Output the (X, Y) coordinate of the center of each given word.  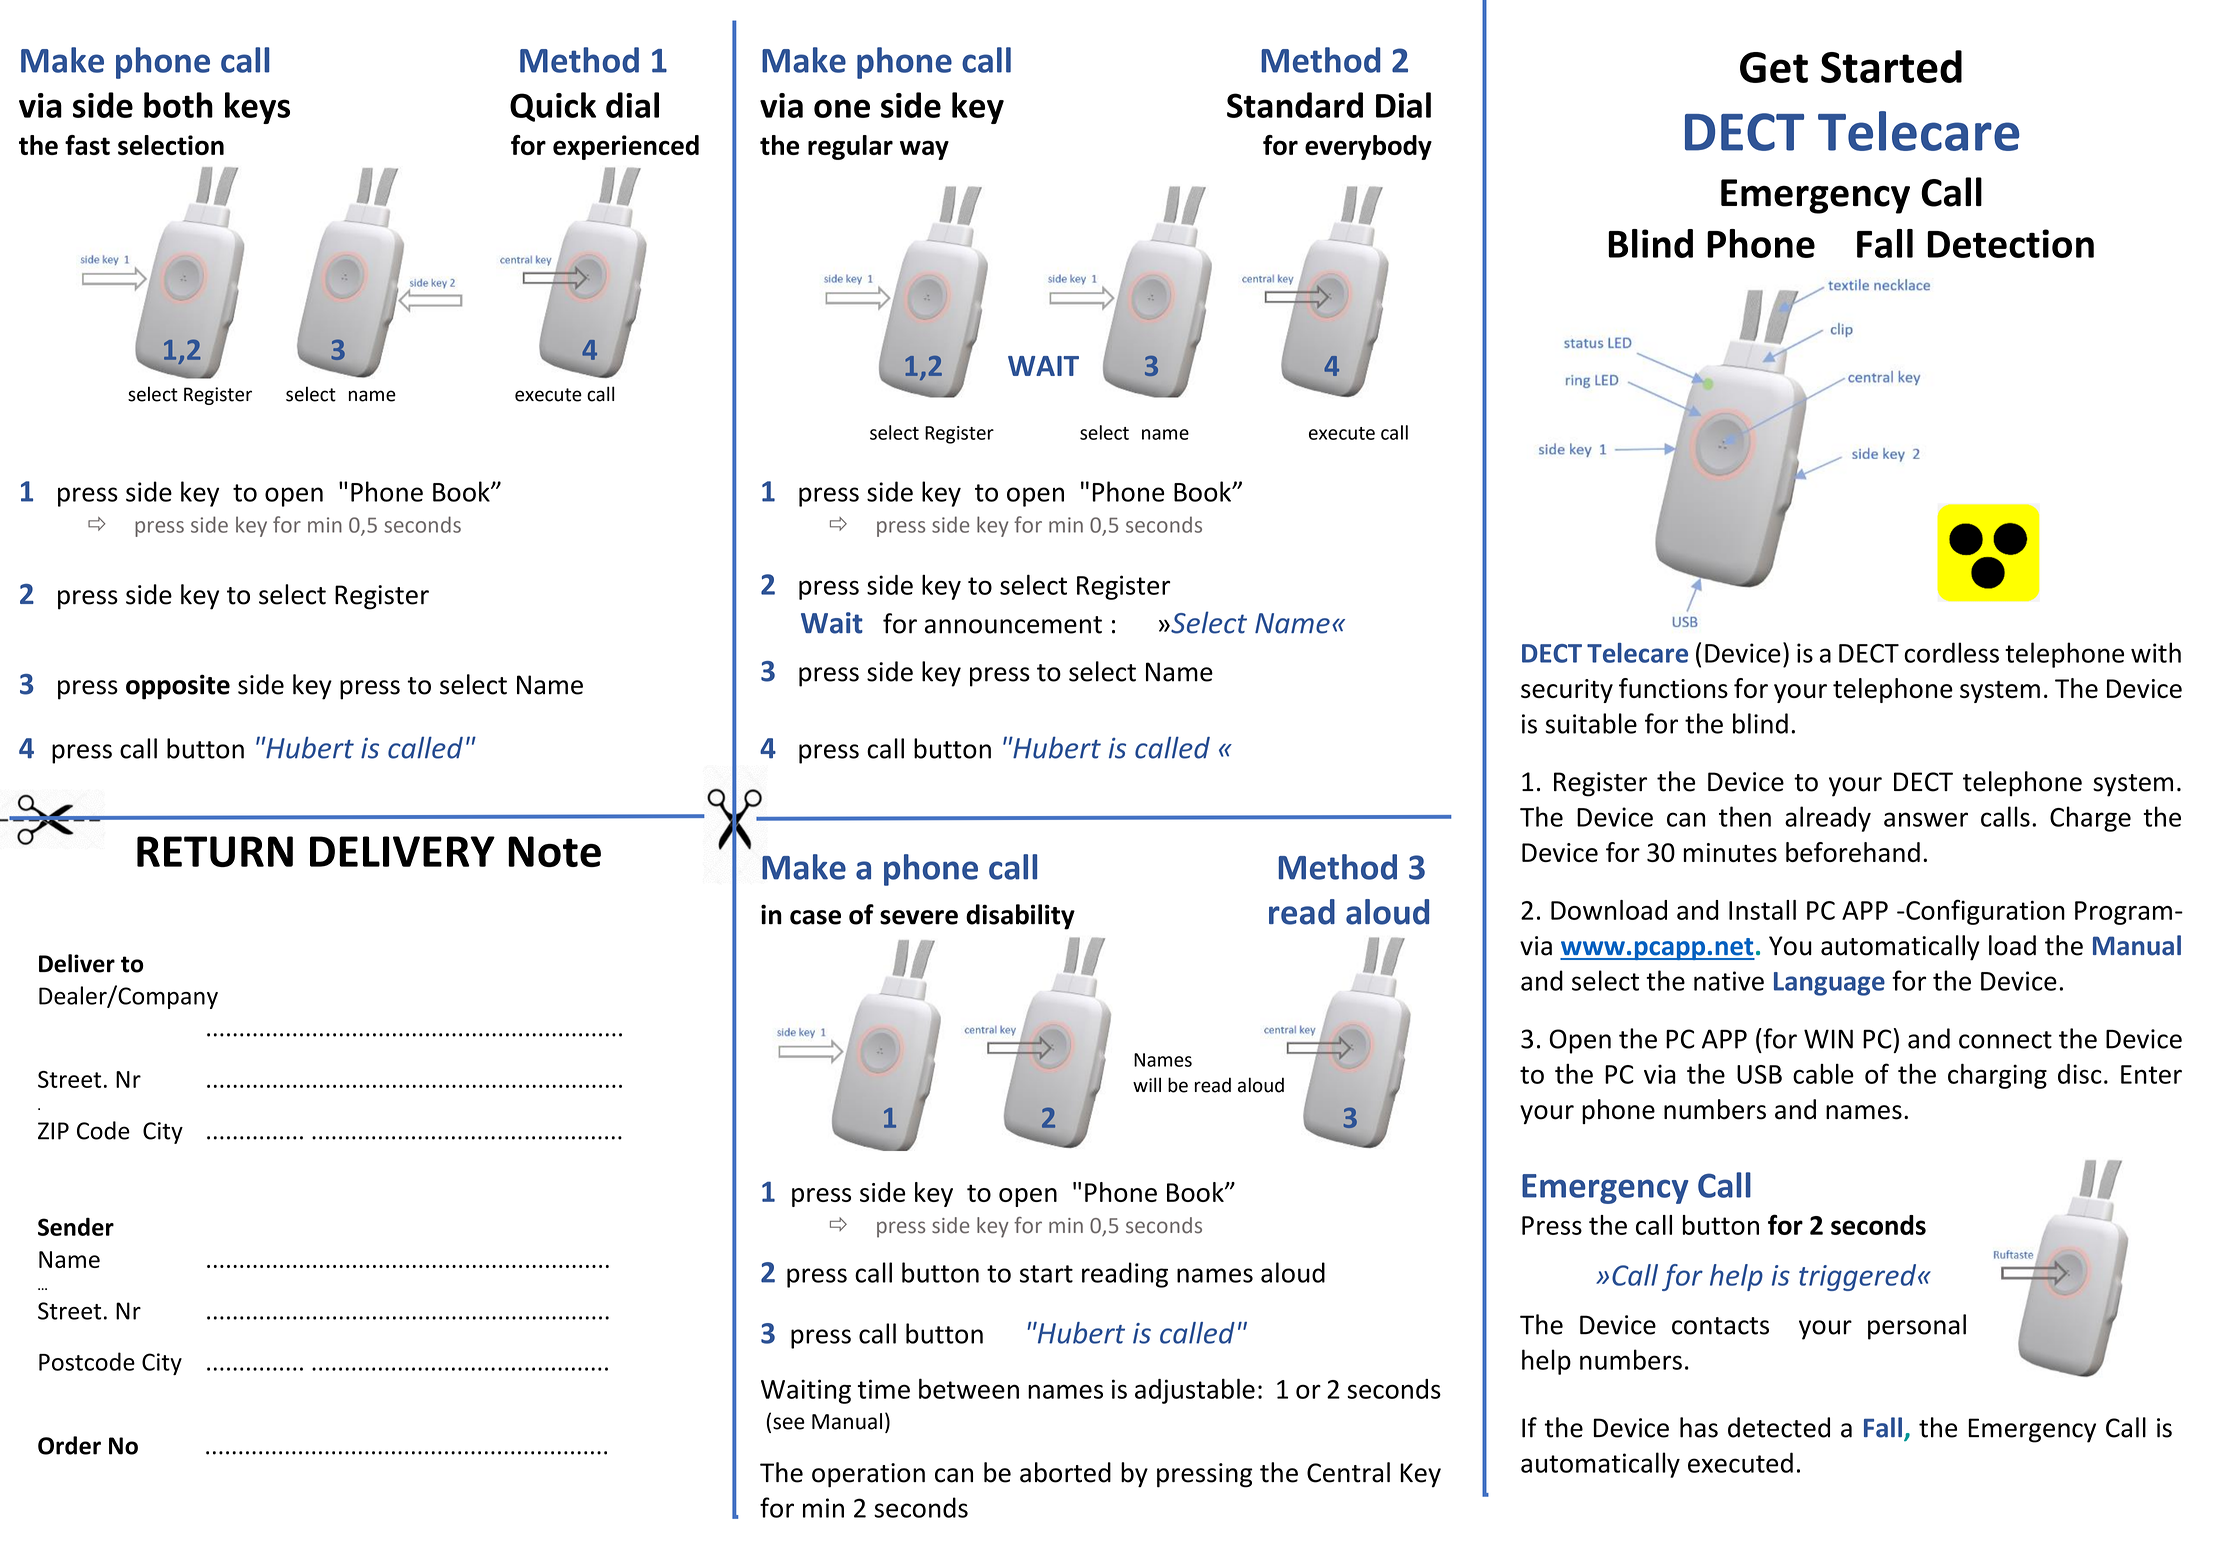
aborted (1065, 1472)
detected (1779, 1427)
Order (69, 1445)
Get (1774, 67)
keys (257, 108)
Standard (1295, 105)
